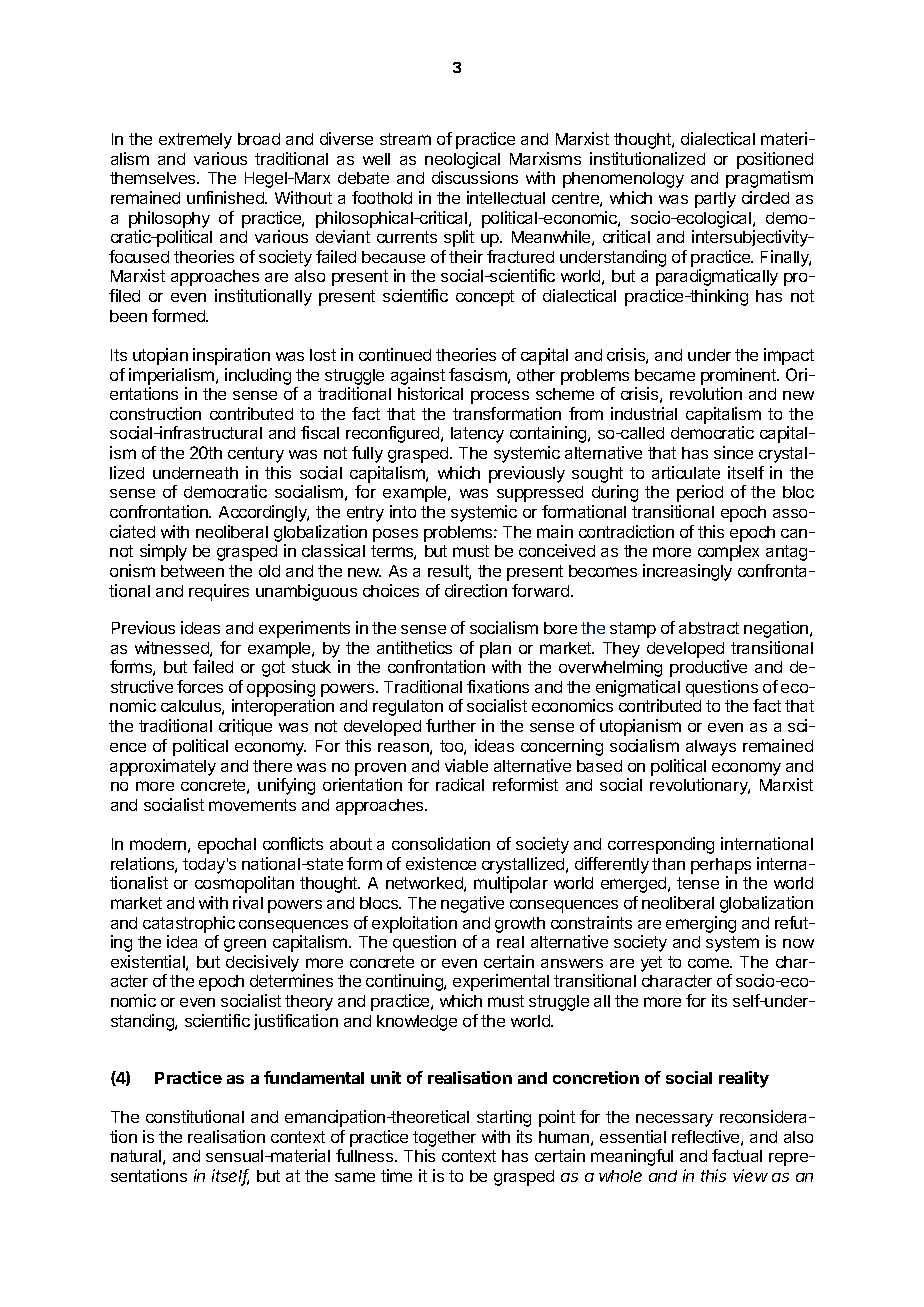  I want to click on plan, so click(495, 650).
